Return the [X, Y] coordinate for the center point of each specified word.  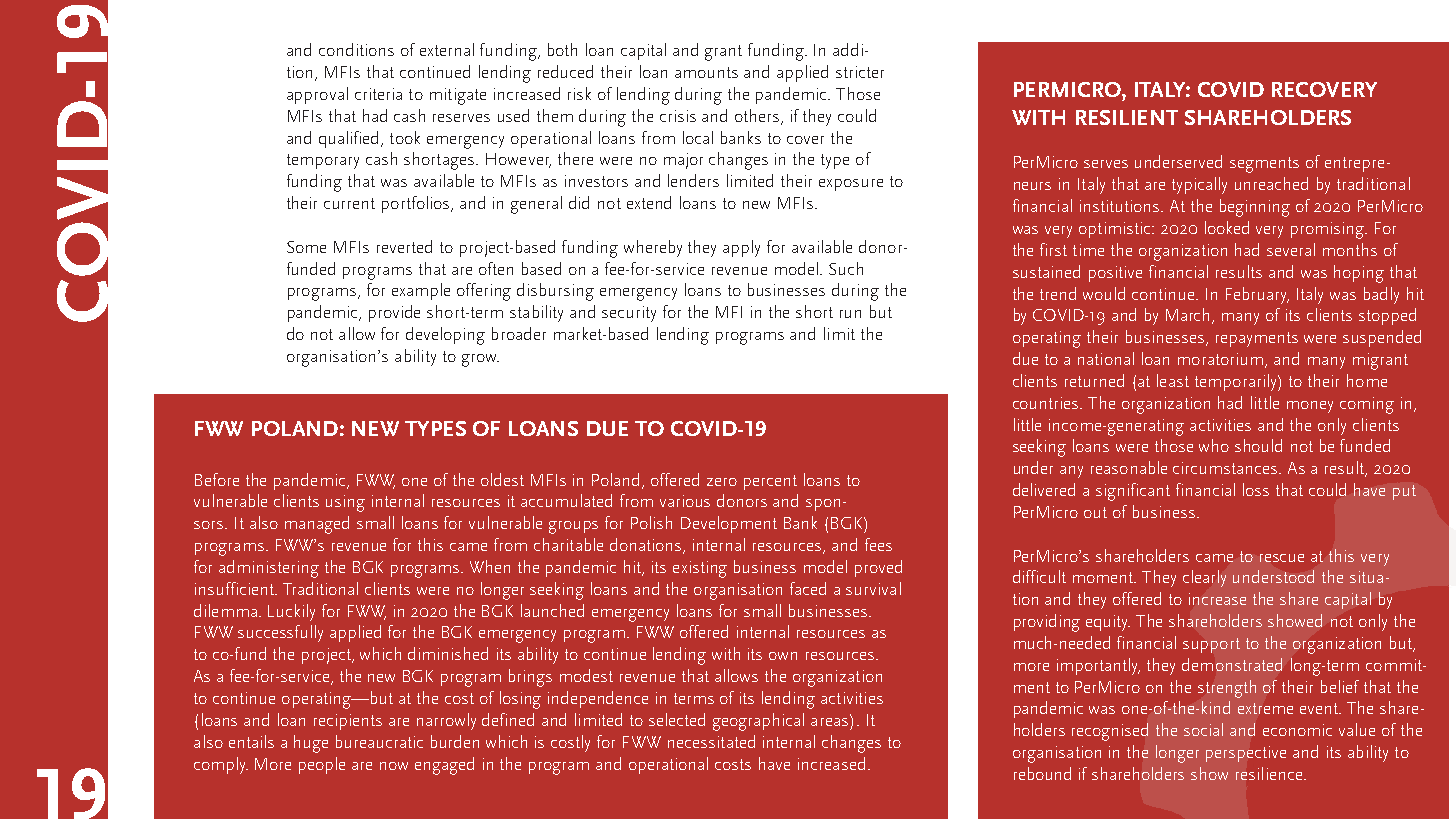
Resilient [1127, 117]
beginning [1255, 208]
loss [1256, 489]
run [850, 314]
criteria [378, 94]
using [345, 503]
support [1211, 645]
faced [808, 588]
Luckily [291, 612]
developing [445, 336]
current [349, 203]
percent [770, 482]
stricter [860, 72]
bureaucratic [379, 741]
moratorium [1222, 360]
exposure [851, 185]
